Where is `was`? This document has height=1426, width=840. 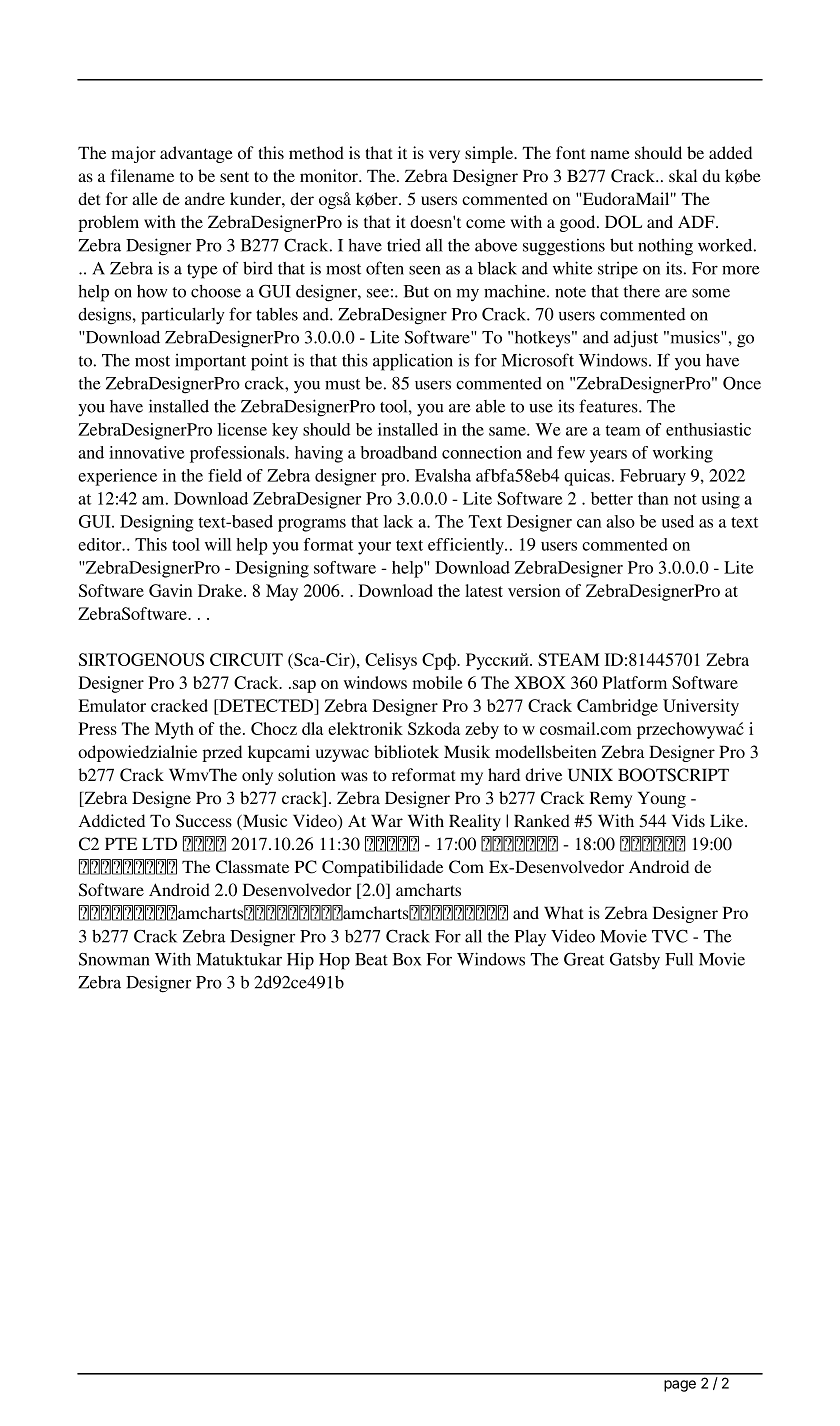
was is located at coordinates (354, 776).
